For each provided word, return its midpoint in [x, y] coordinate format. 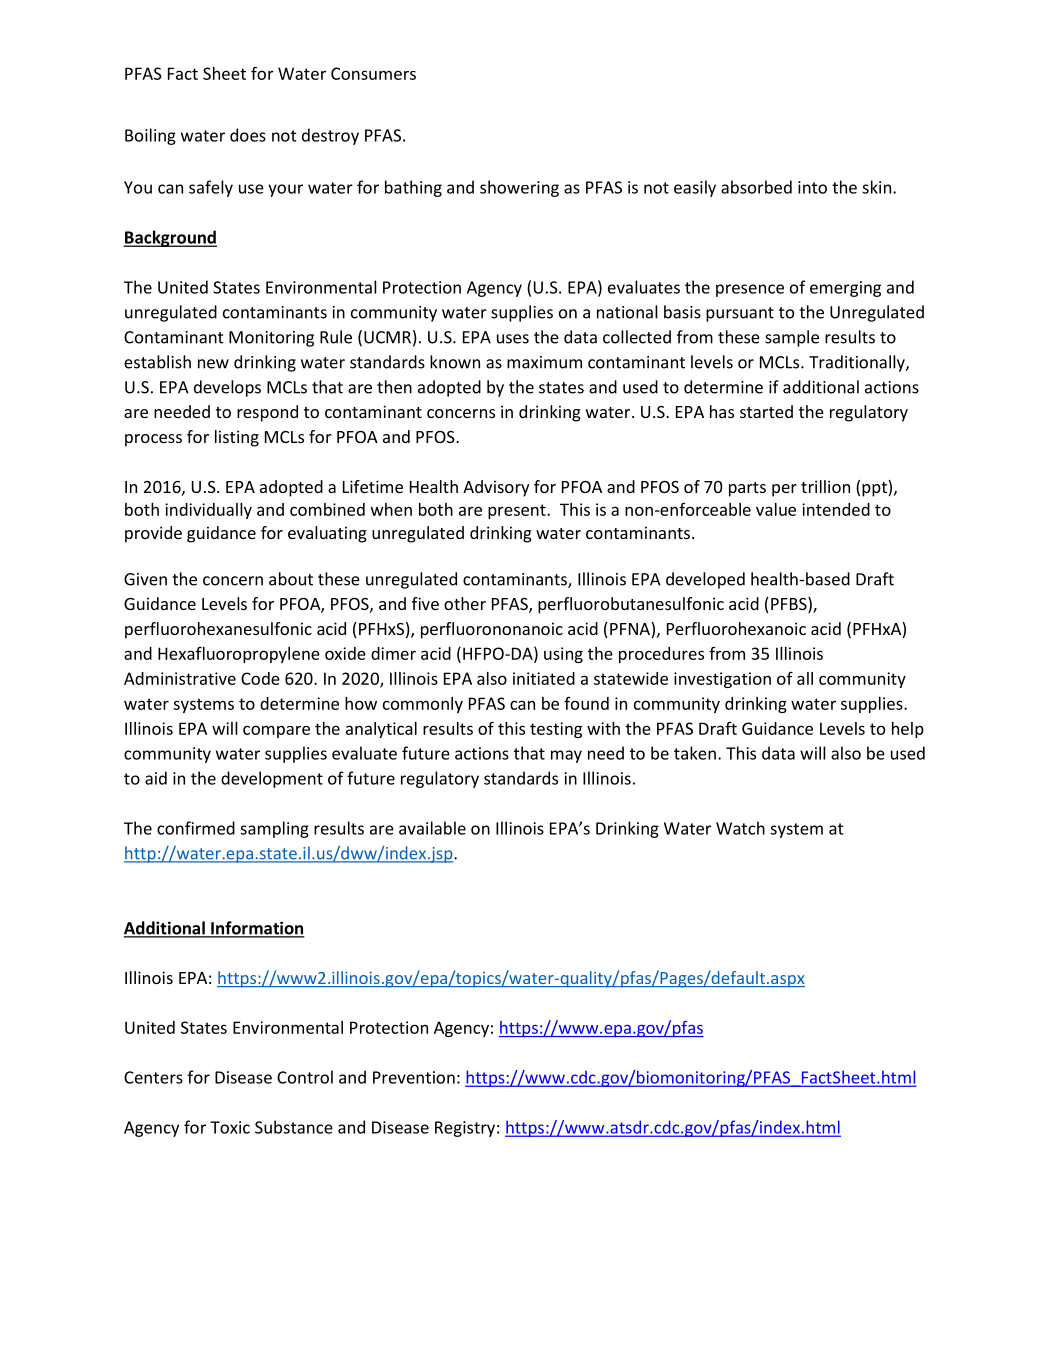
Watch [740, 828]
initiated [544, 678]
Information [257, 929]
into [812, 187]
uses [513, 339]
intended [836, 509]
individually [208, 511]
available [432, 828]
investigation [722, 680]
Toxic [230, 1127]
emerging [845, 289]
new [213, 364]
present [518, 511]
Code [260, 678]
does [248, 135]
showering [519, 188]
